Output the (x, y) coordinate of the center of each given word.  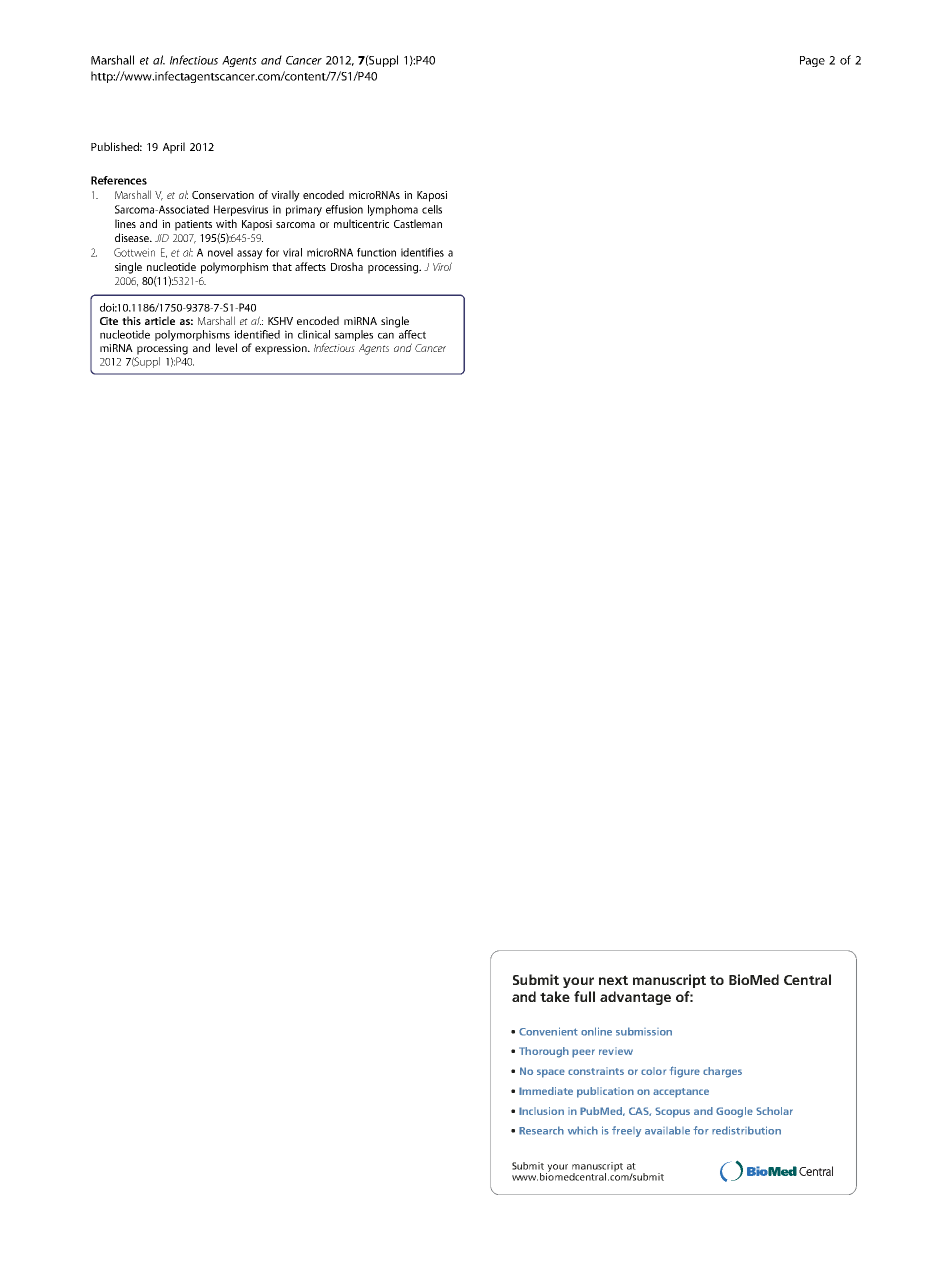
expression (282, 349)
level (226, 347)
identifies (422, 252)
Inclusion (541, 1111)
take (555, 996)
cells (432, 209)
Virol (442, 266)
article (160, 320)
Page (812, 61)
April (174, 148)
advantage (635, 998)
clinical (314, 334)
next (613, 980)
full (584, 996)
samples (354, 335)
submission (644, 1031)
